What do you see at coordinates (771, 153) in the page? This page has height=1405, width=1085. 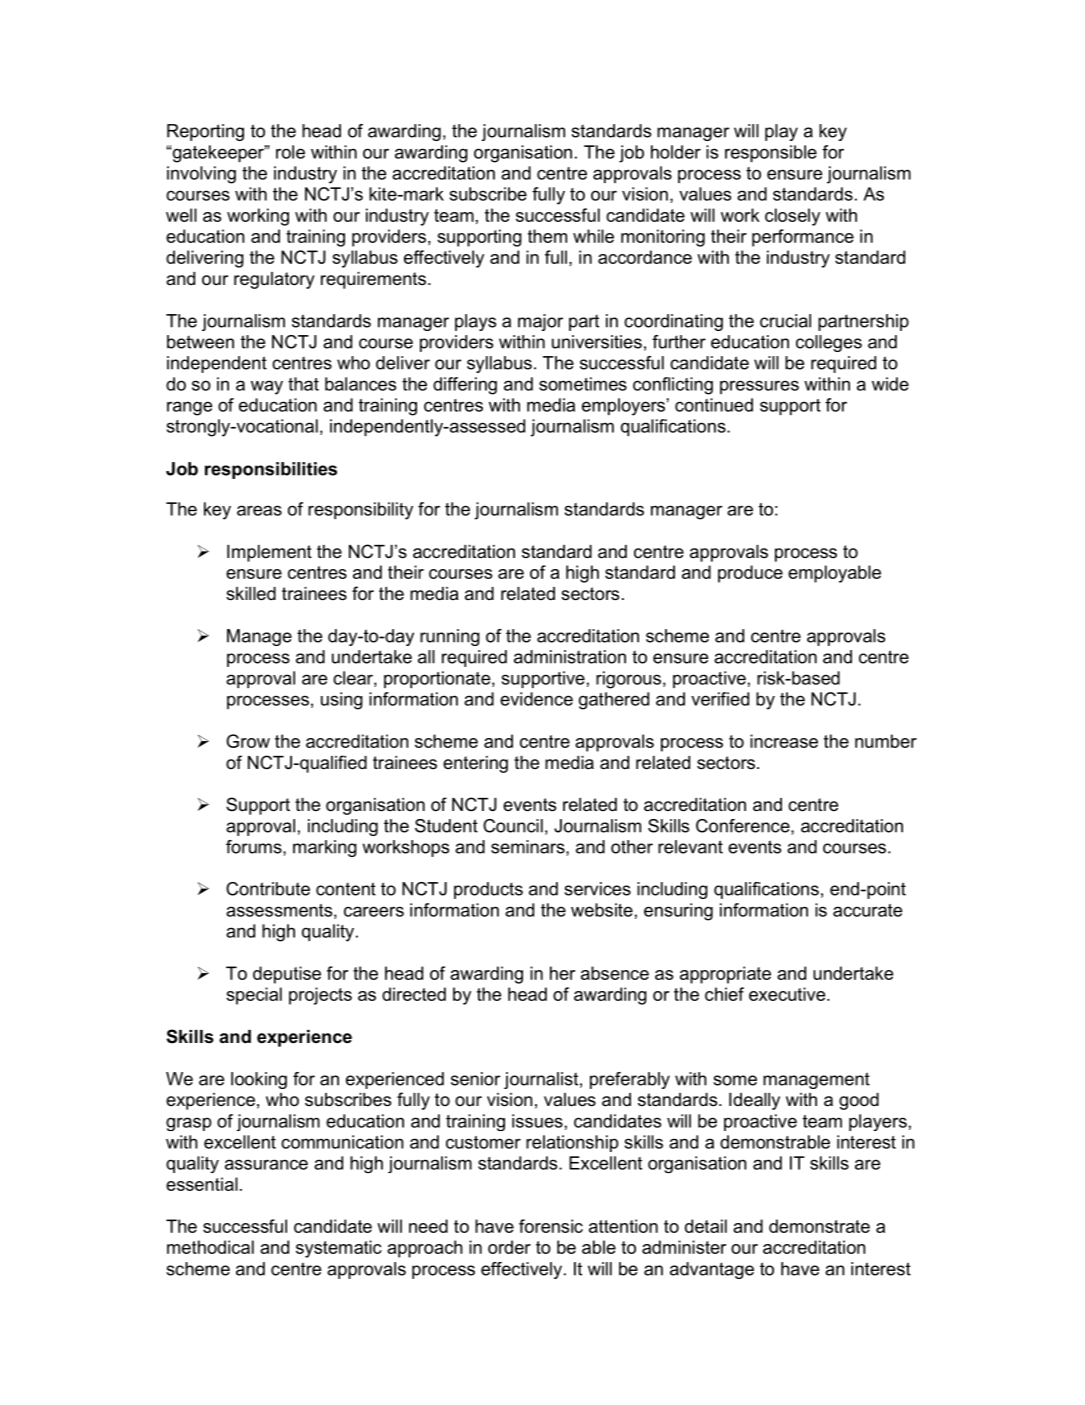 I see `responsible` at bounding box center [771, 153].
